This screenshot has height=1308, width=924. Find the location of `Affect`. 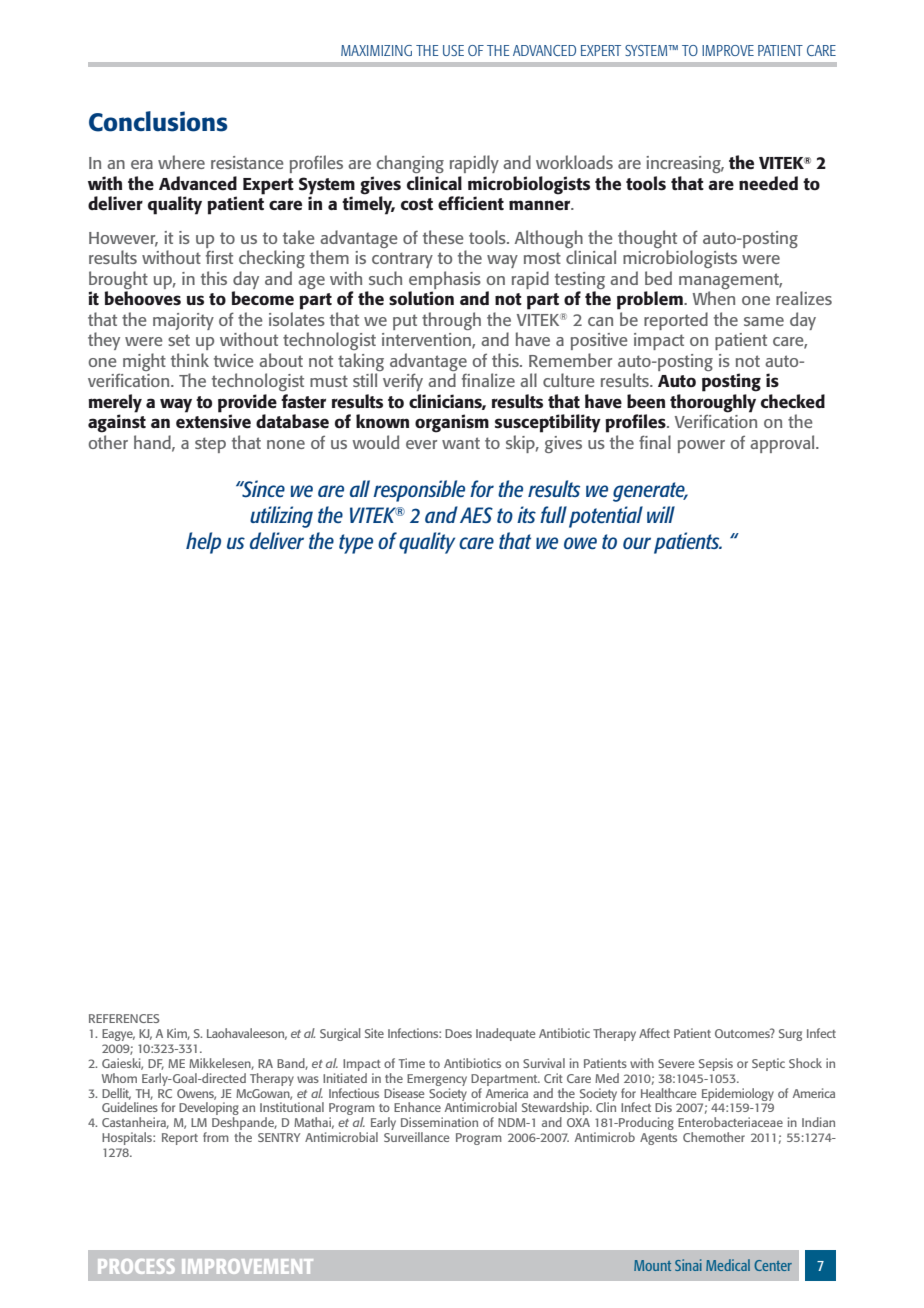

Affect is located at coordinates (654, 1033).
